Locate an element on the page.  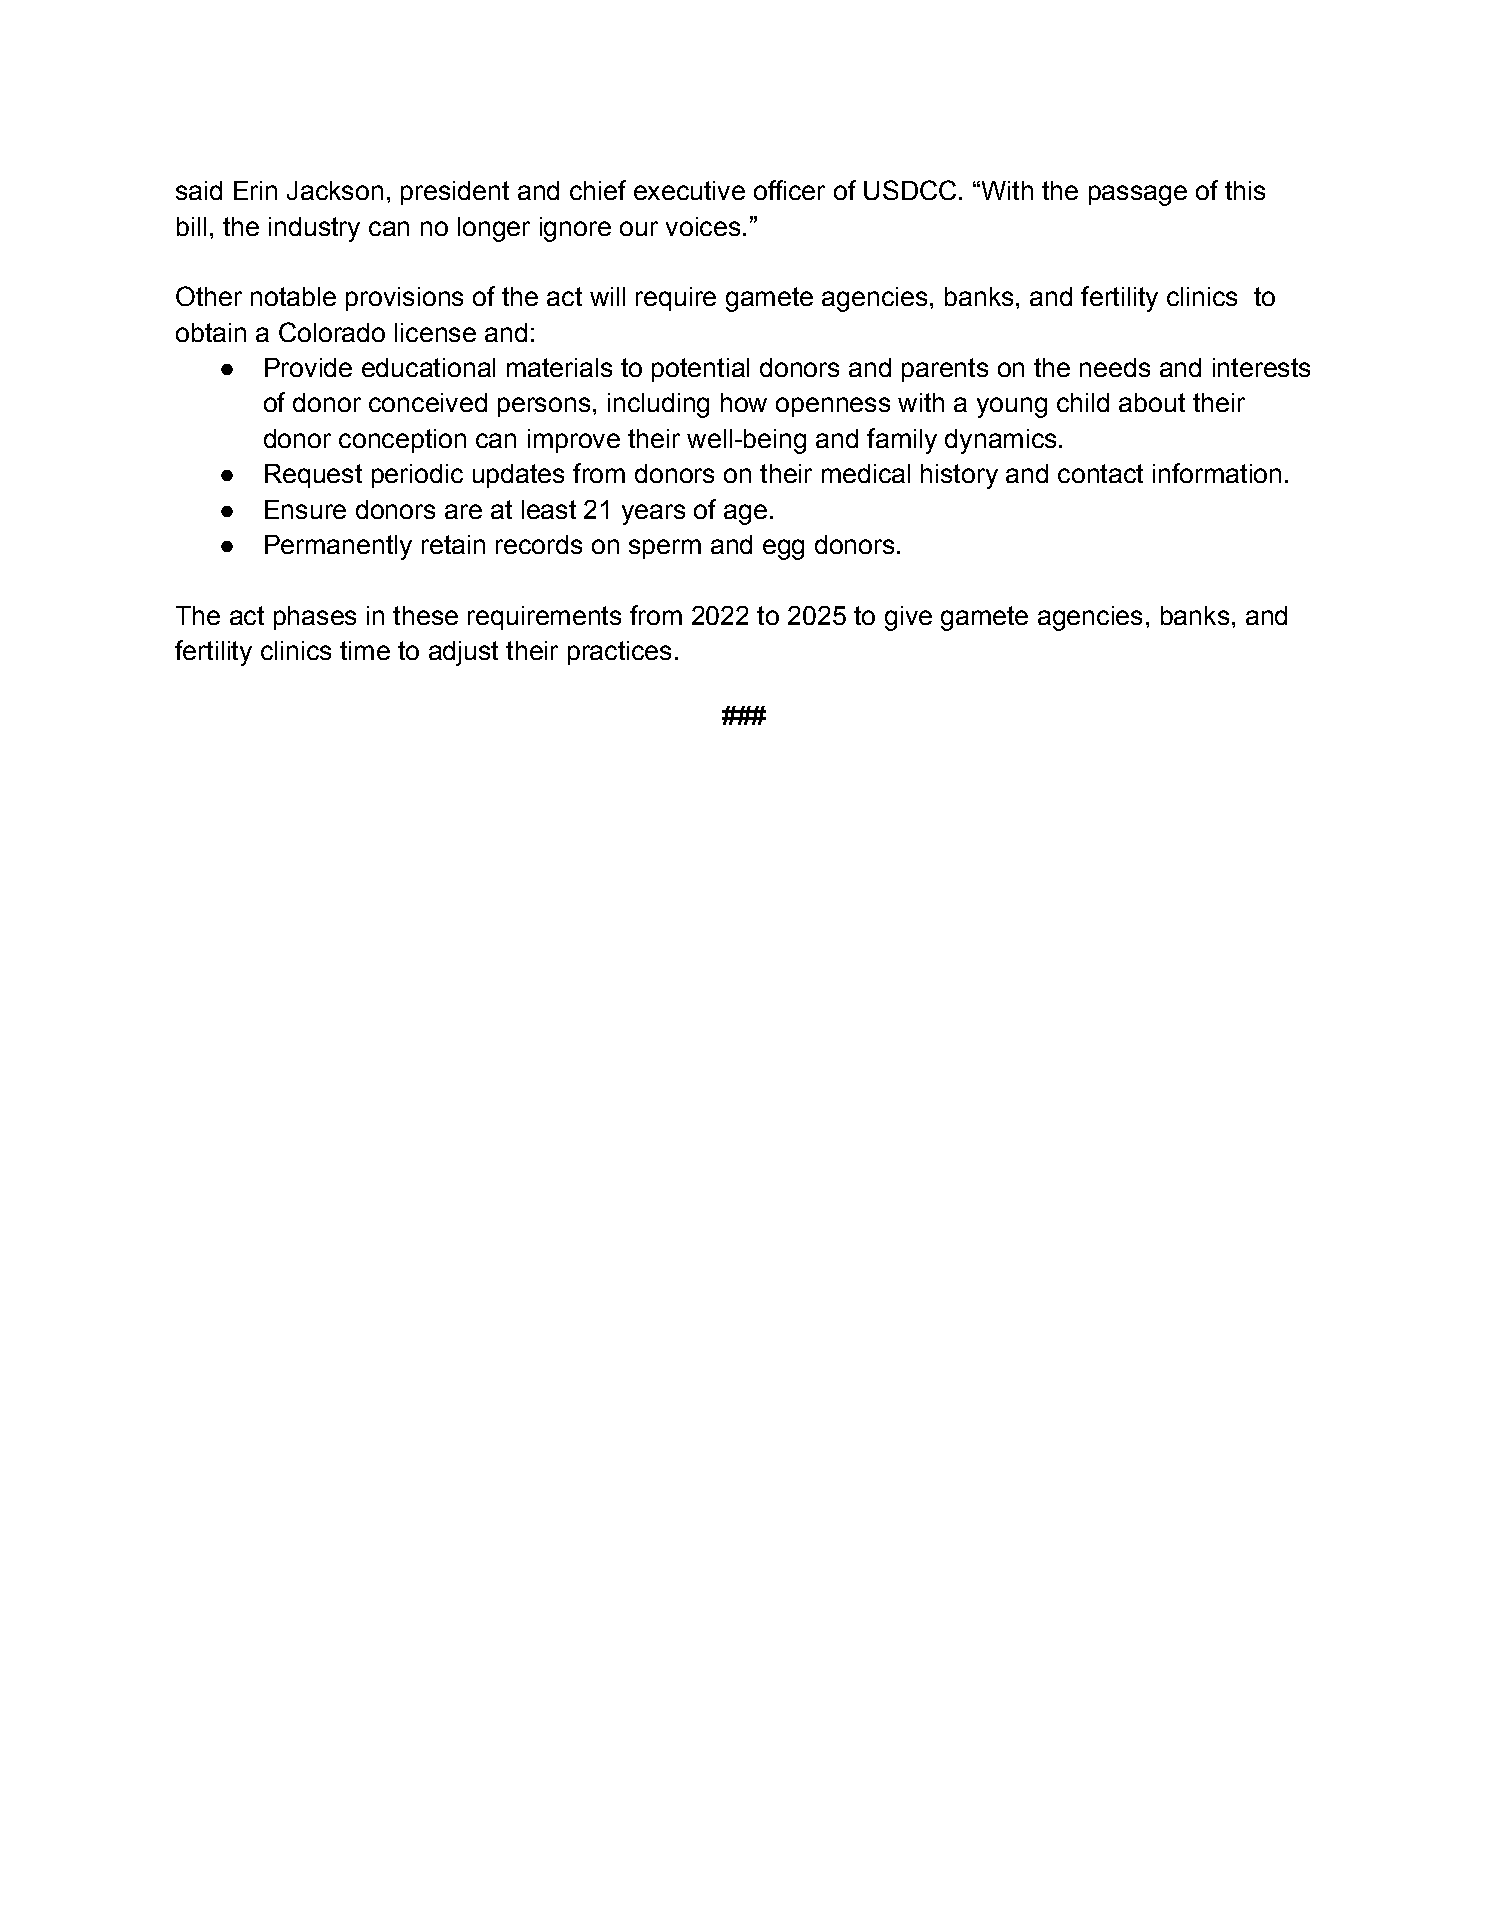
contact is located at coordinates (1100, 473).
